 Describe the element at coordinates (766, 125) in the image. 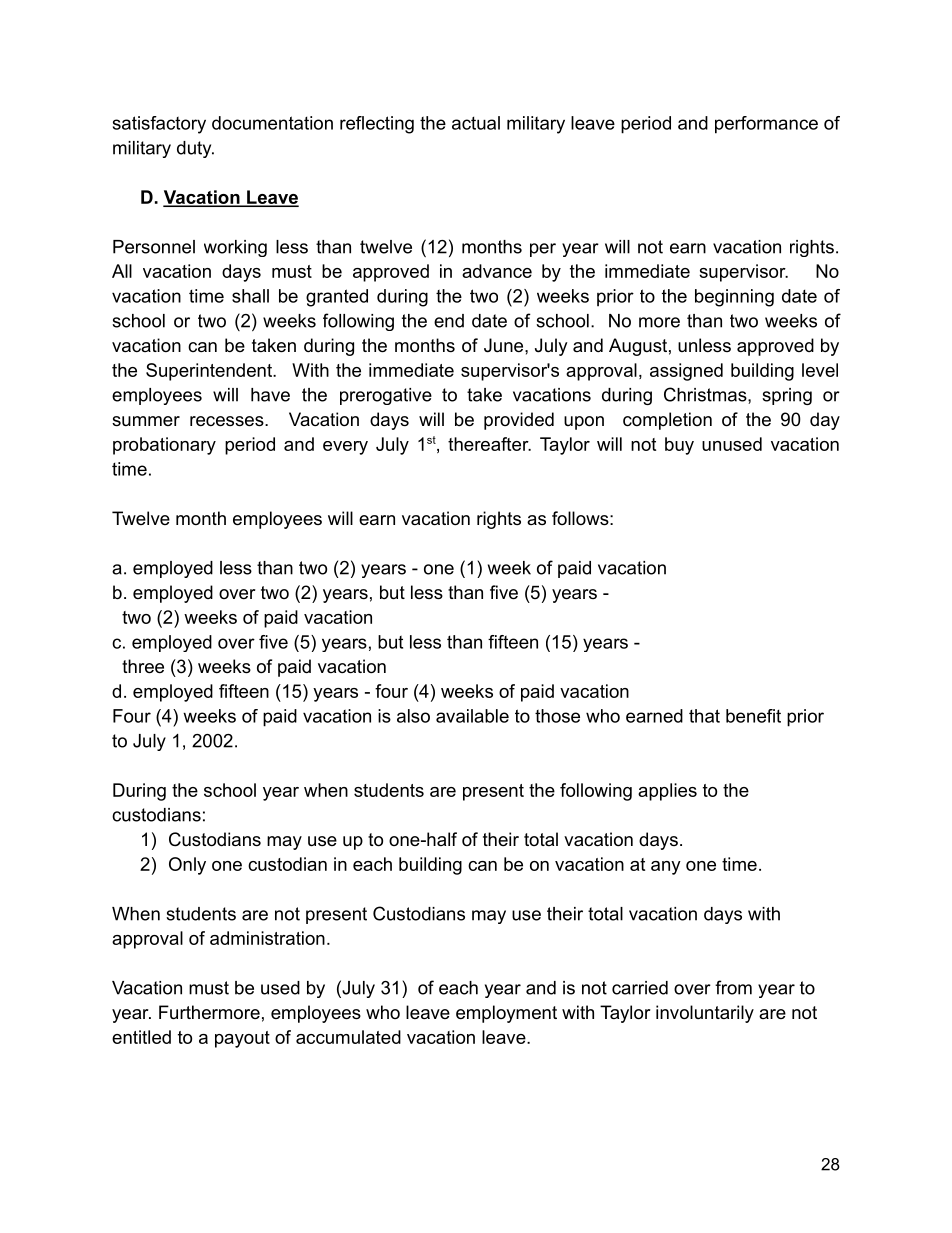

I see `performance` at that location.
